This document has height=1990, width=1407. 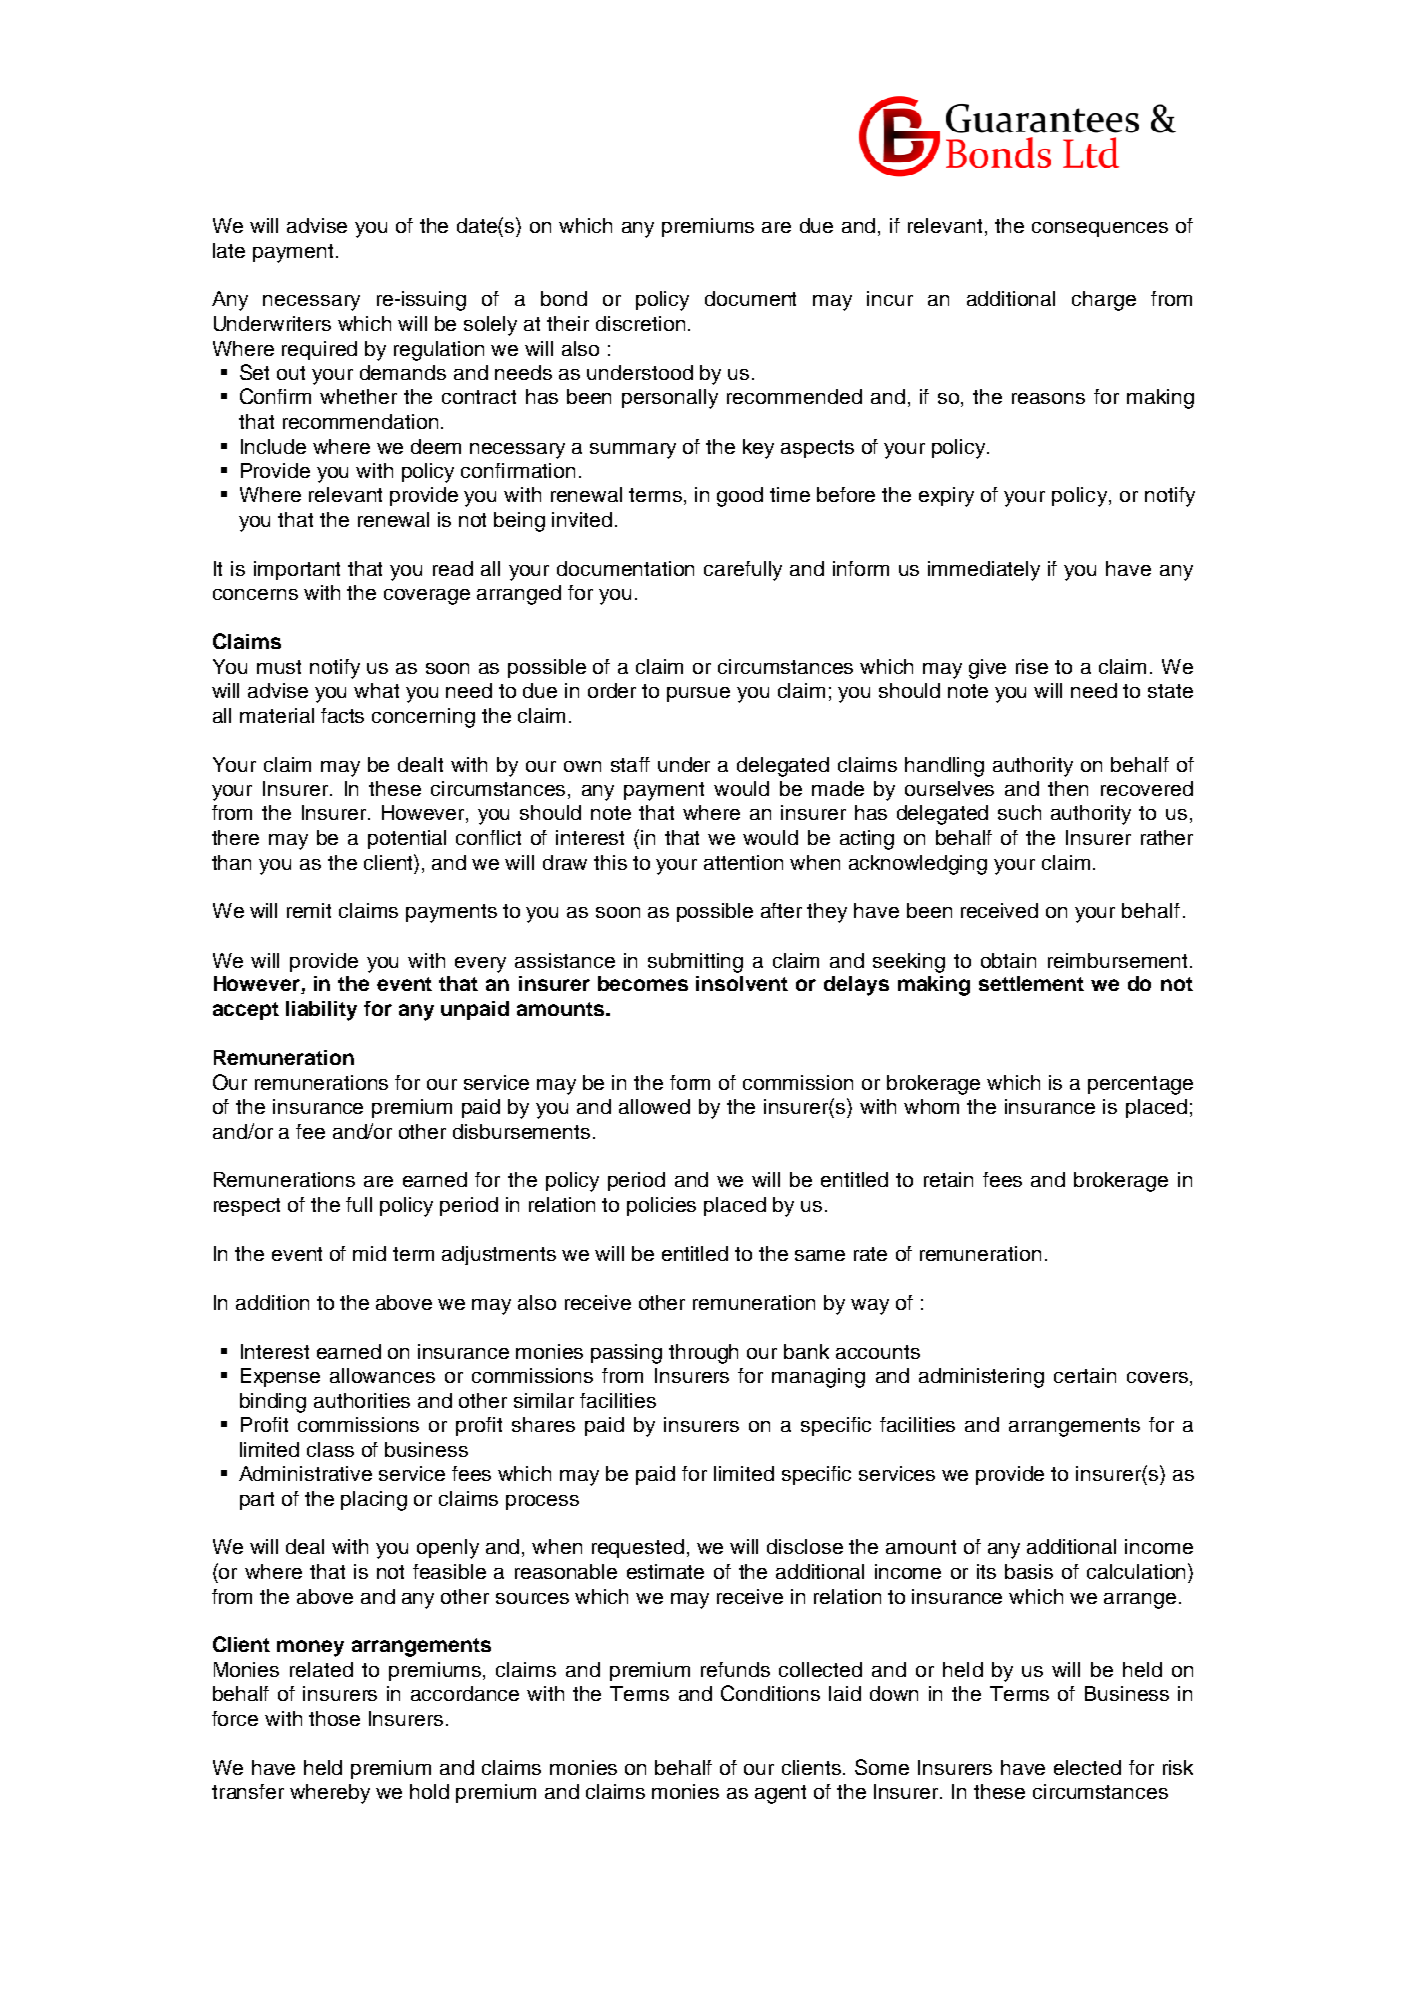 What do you see at coordinates (742, 983) in the document?
I see `insolvent` at bounding box center [742, 983].
